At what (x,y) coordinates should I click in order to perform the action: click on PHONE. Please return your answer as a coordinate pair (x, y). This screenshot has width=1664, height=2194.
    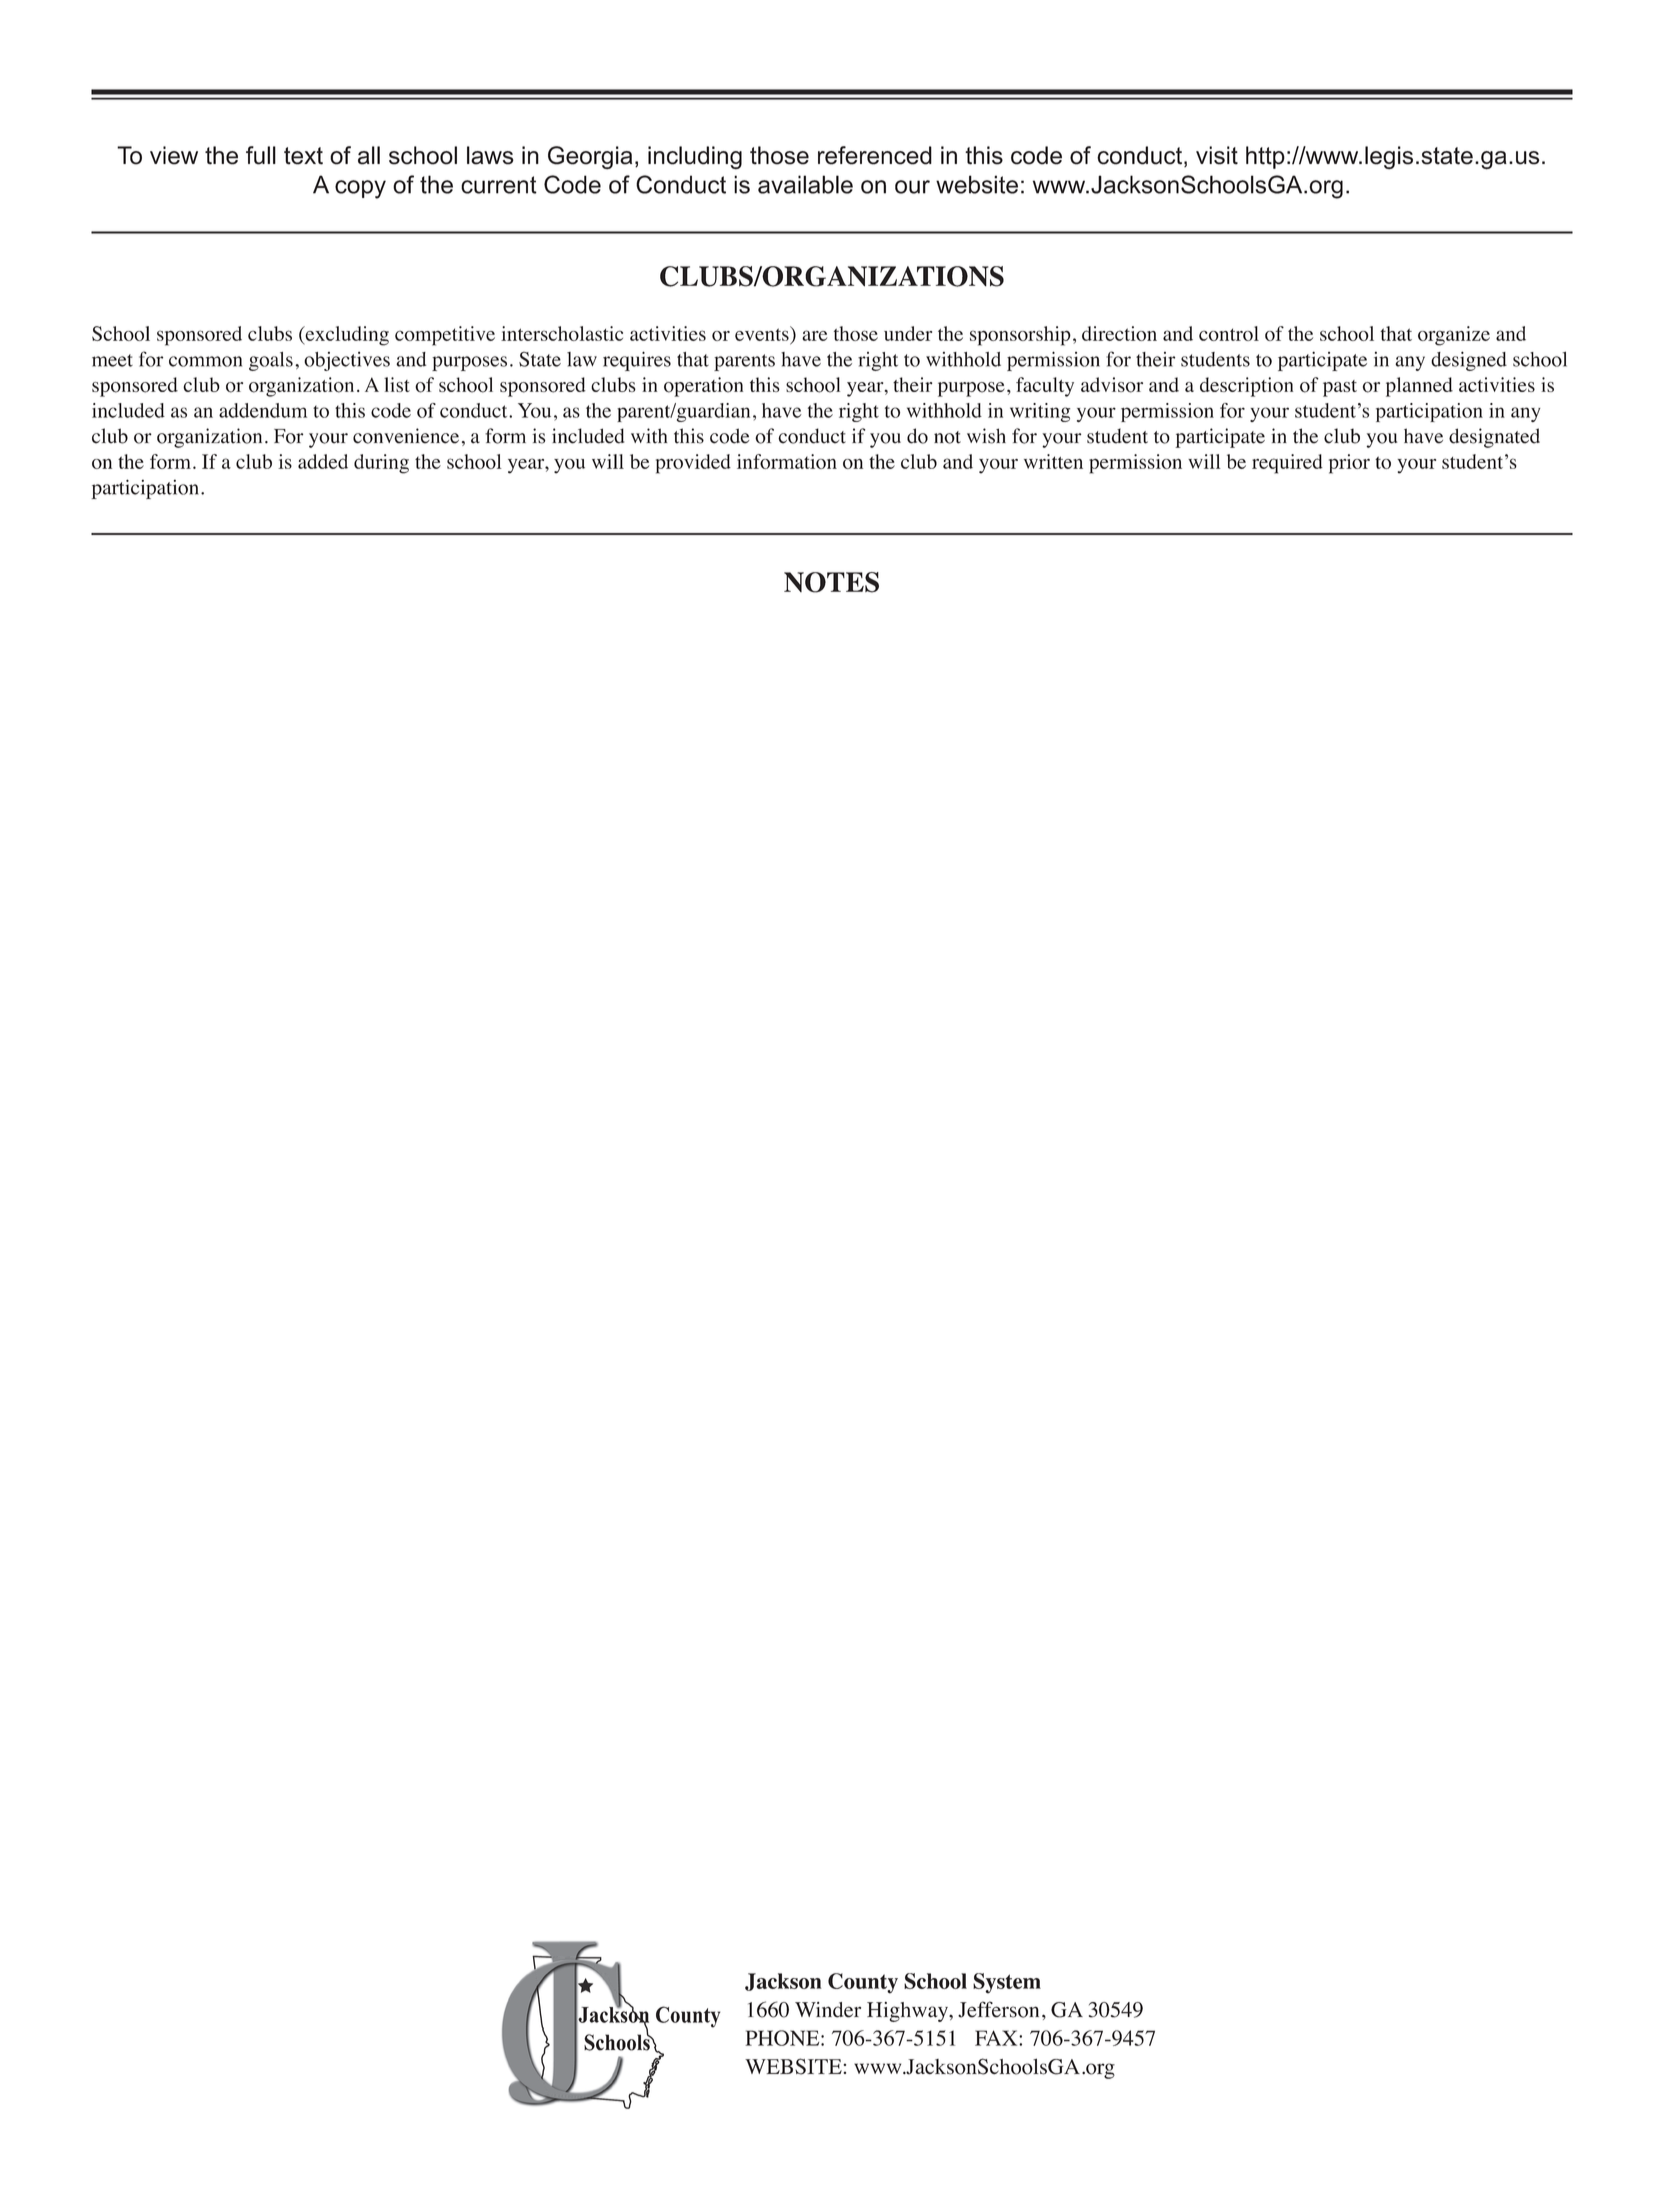
    Looking at the image, I should click on (783, 2038).
